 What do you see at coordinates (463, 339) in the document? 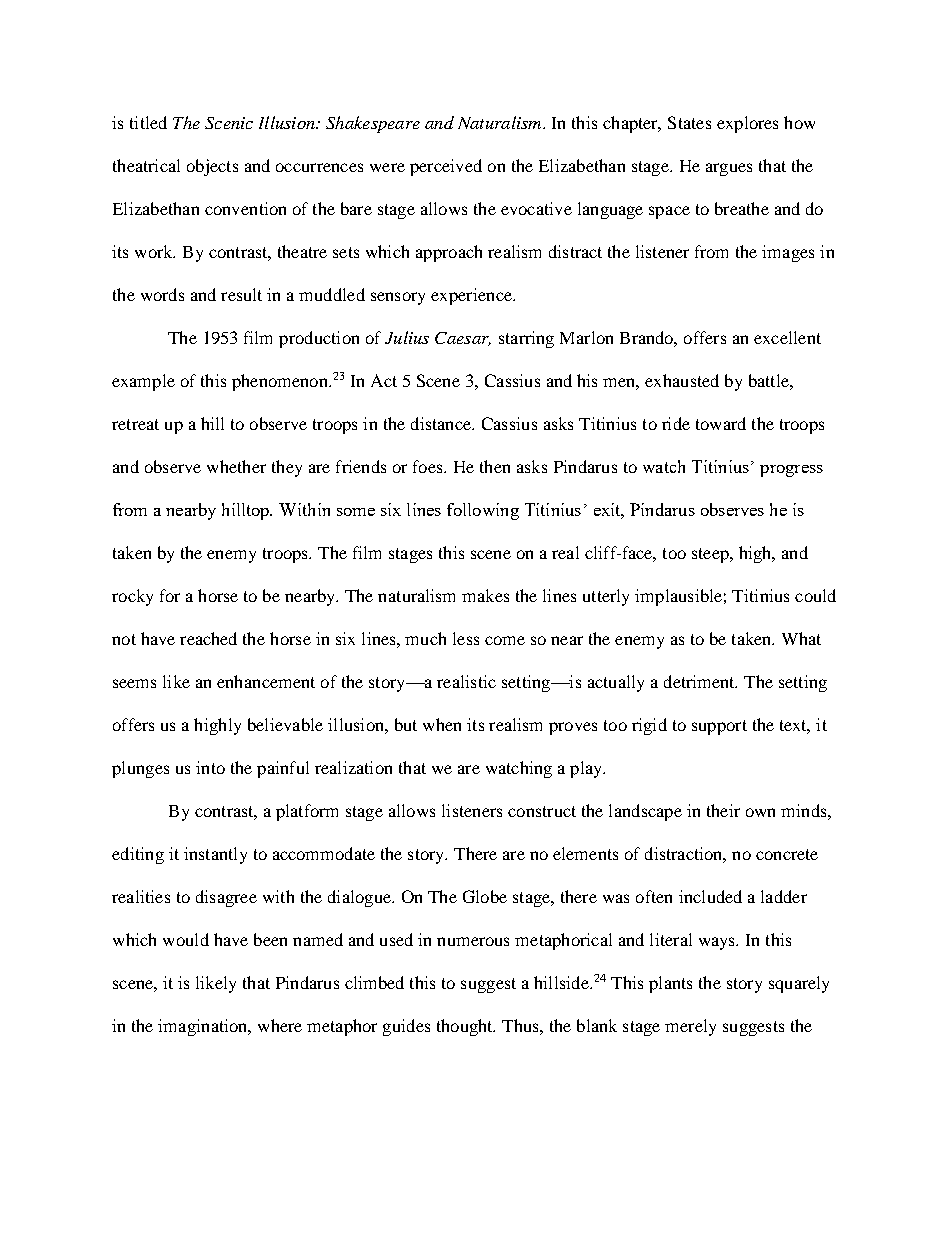
I see `Caesar` at bounding box center [463, 339].
